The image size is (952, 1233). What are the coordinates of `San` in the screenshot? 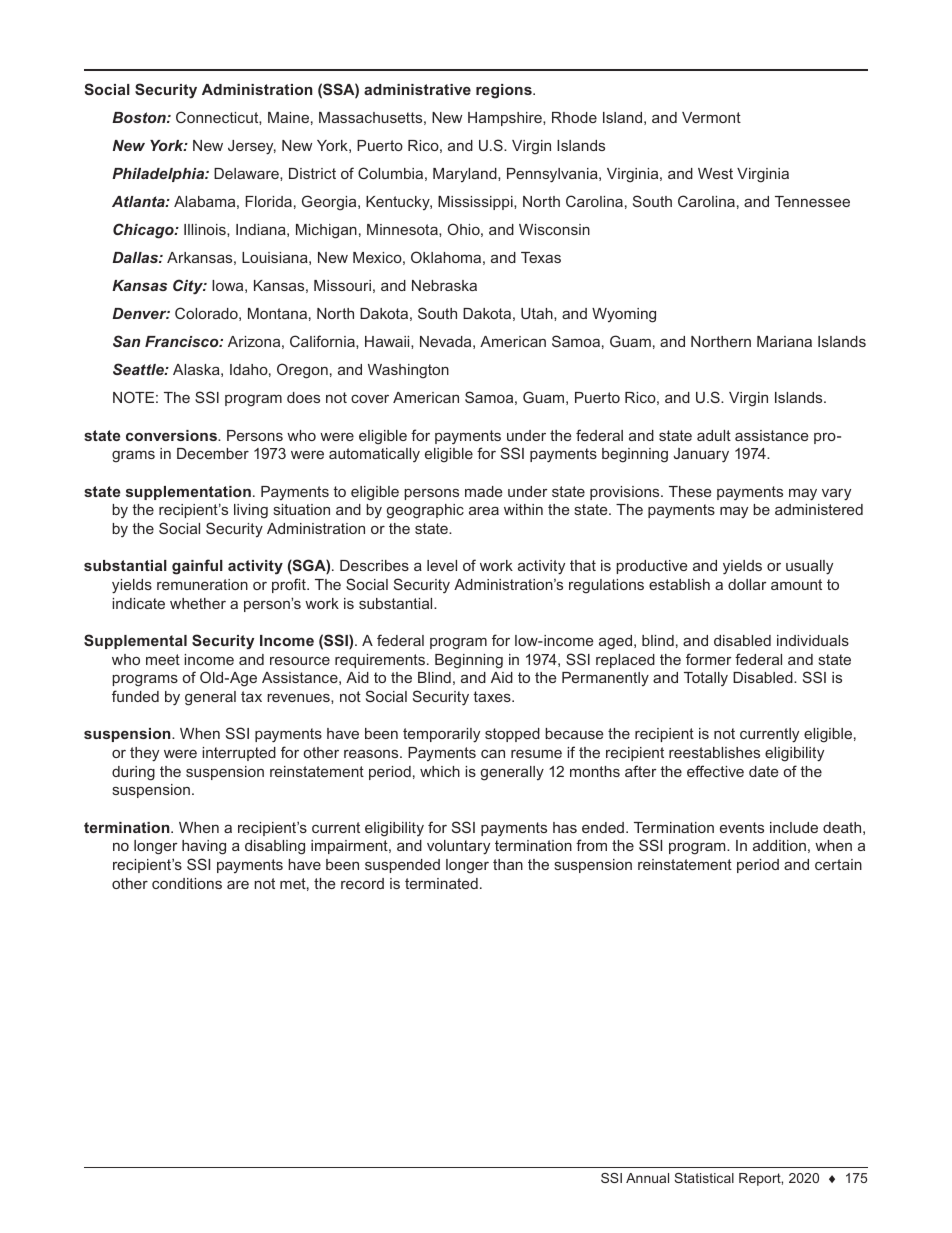 It's located at (126, 341).
